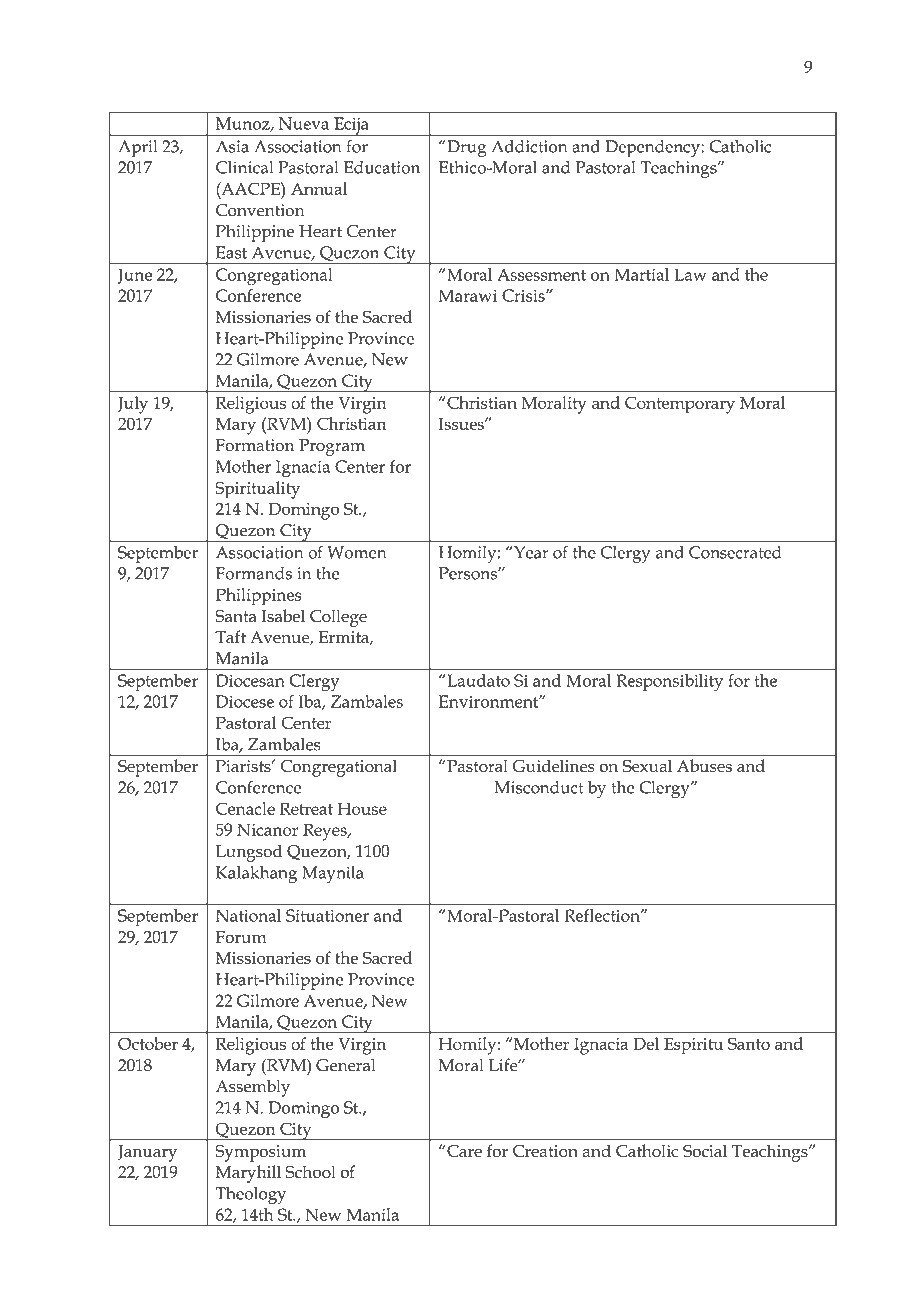 This screenshot has width=924, height=1308. What do you see at coordinates (362, 808) in the screenshot?
I see `House` at bounding box center [362, 808].
